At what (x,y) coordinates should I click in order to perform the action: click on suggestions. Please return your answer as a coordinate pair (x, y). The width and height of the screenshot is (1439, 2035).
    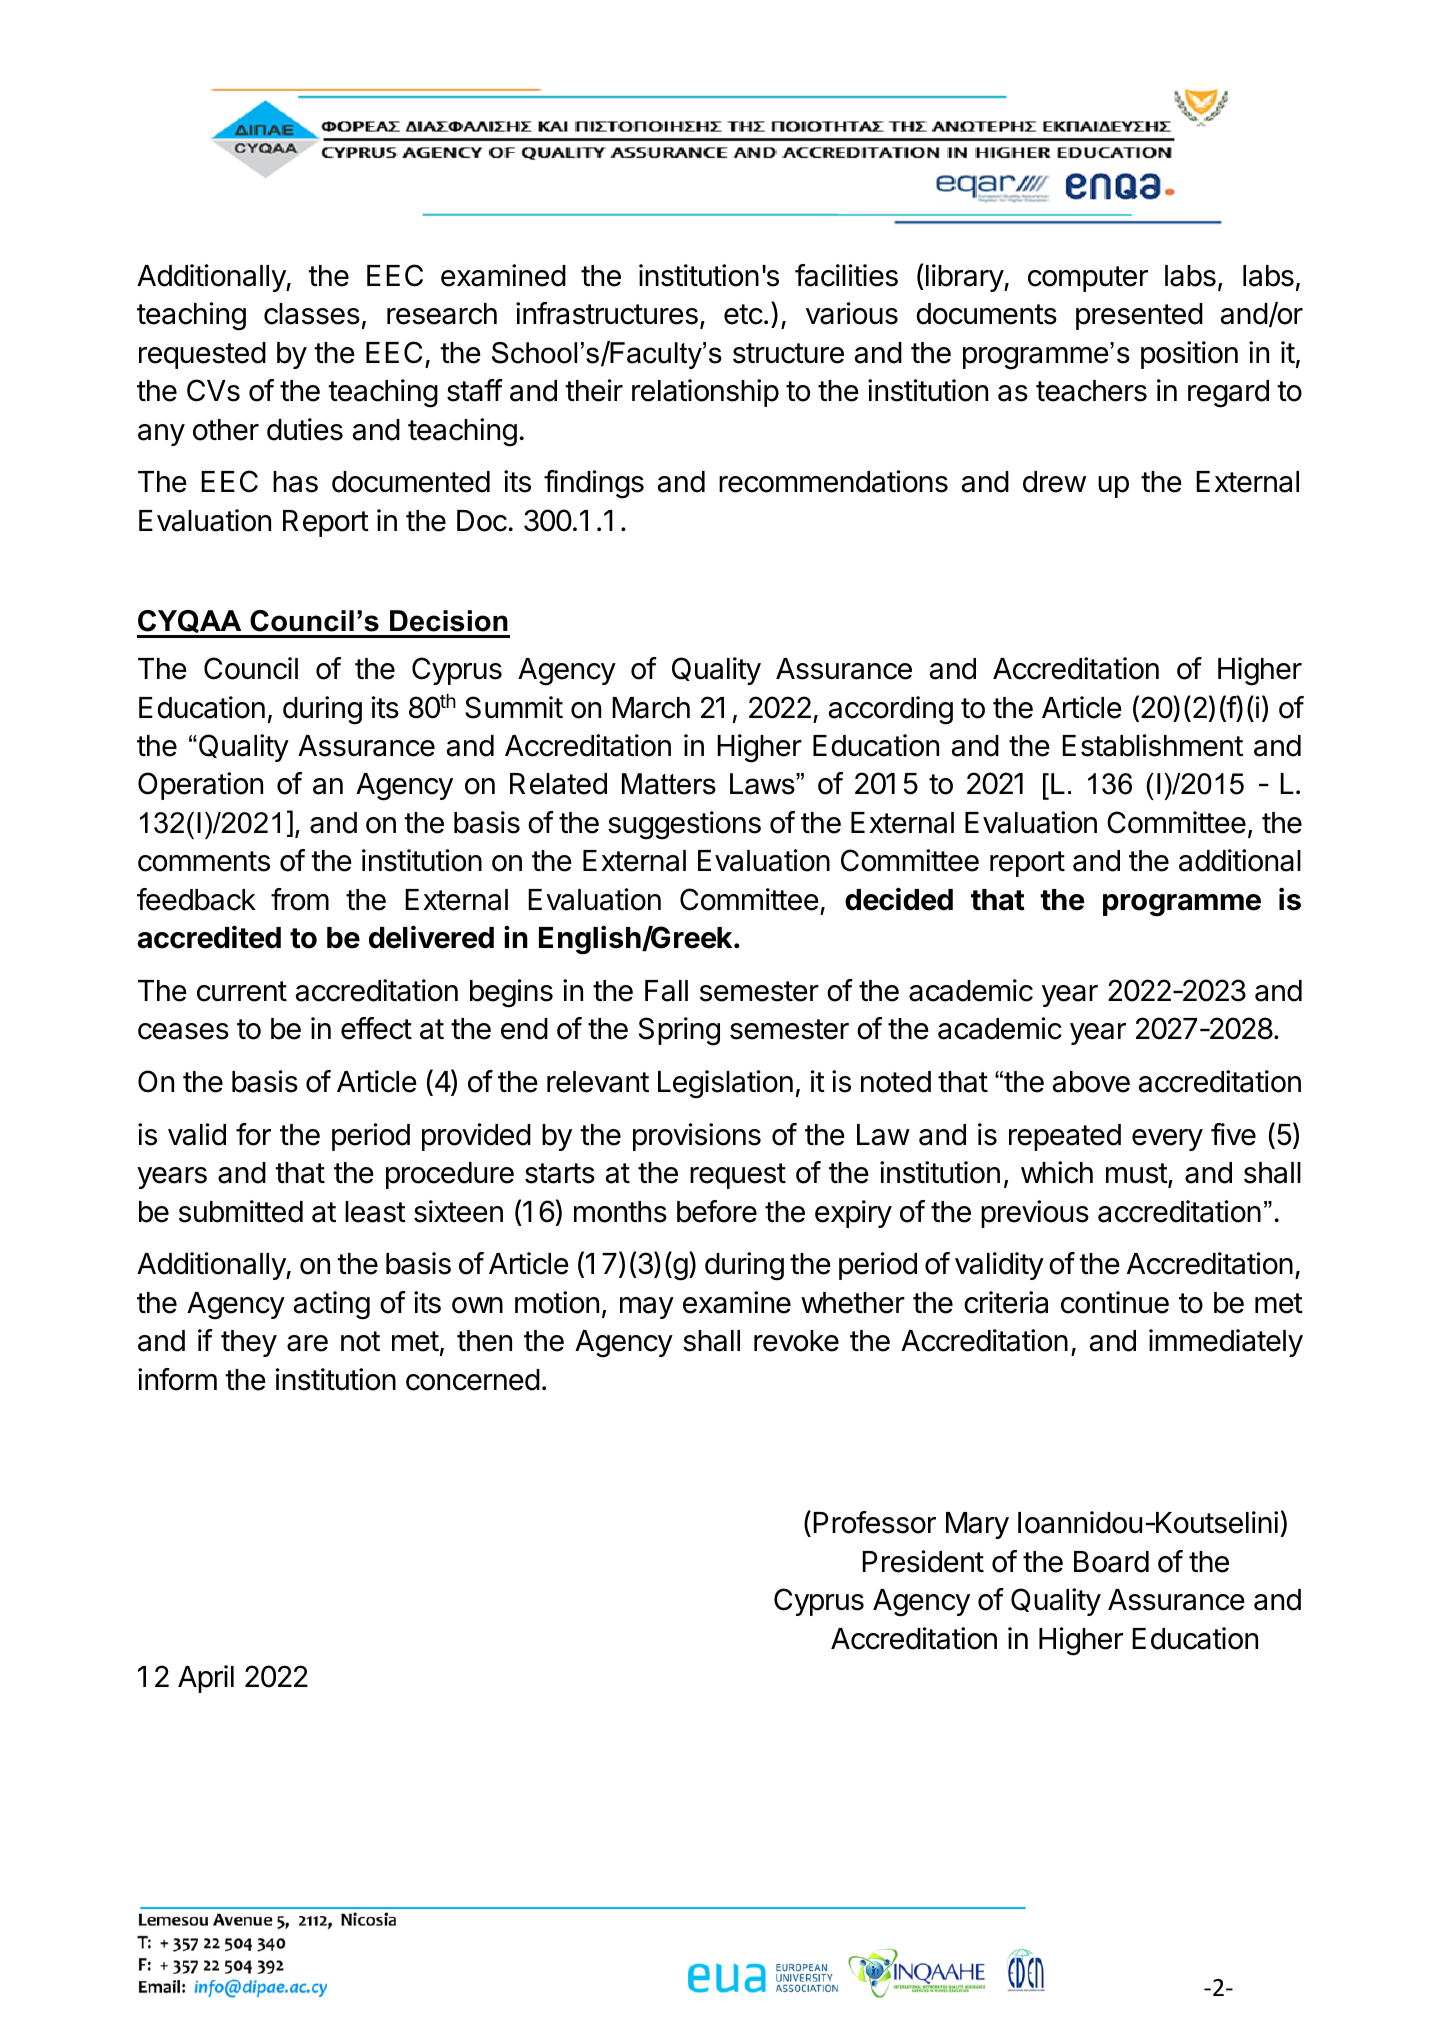
    Looking at the image, I should click on (684, 825).
